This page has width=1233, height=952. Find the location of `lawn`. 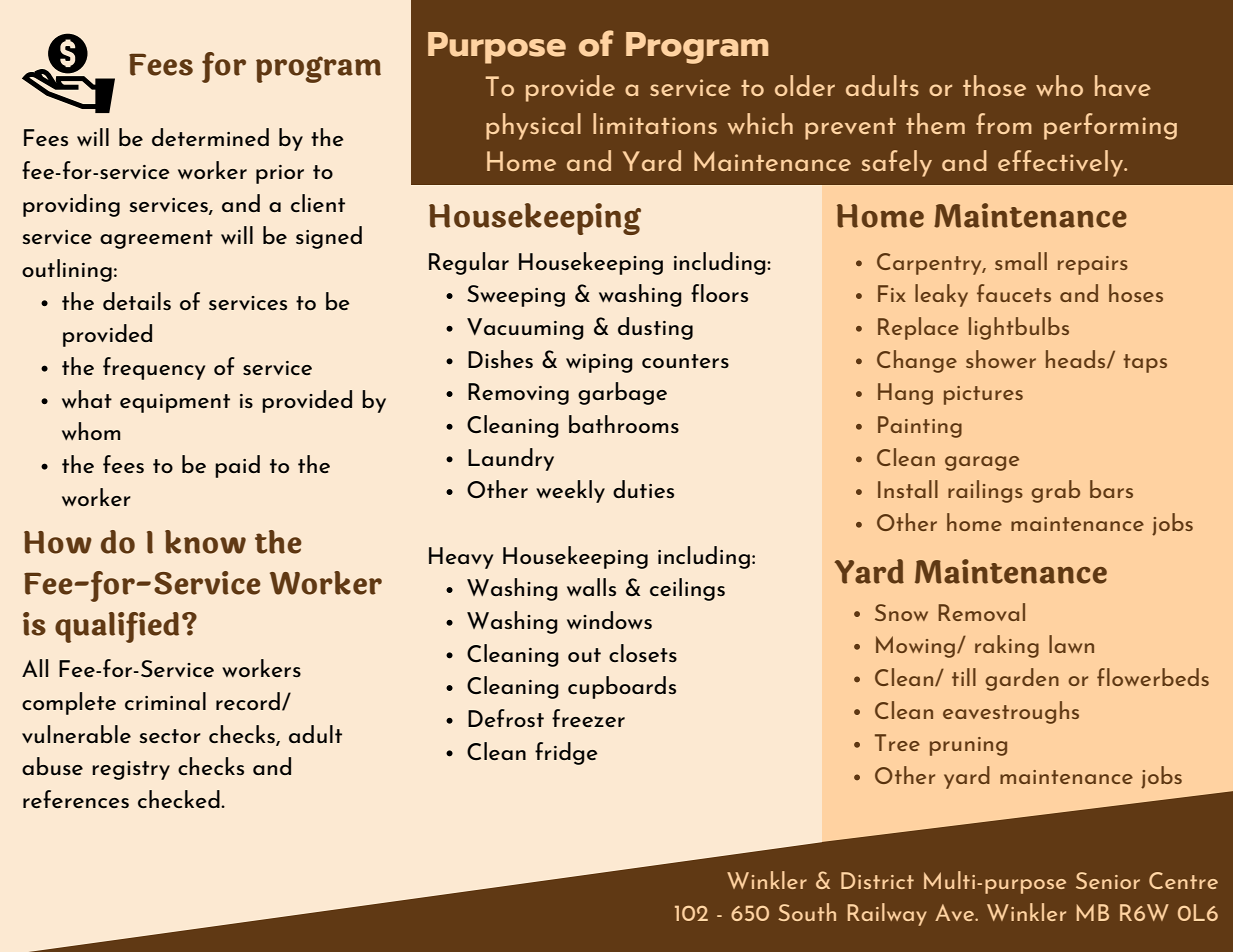

lawn is located at coordinates (1071, 644).
